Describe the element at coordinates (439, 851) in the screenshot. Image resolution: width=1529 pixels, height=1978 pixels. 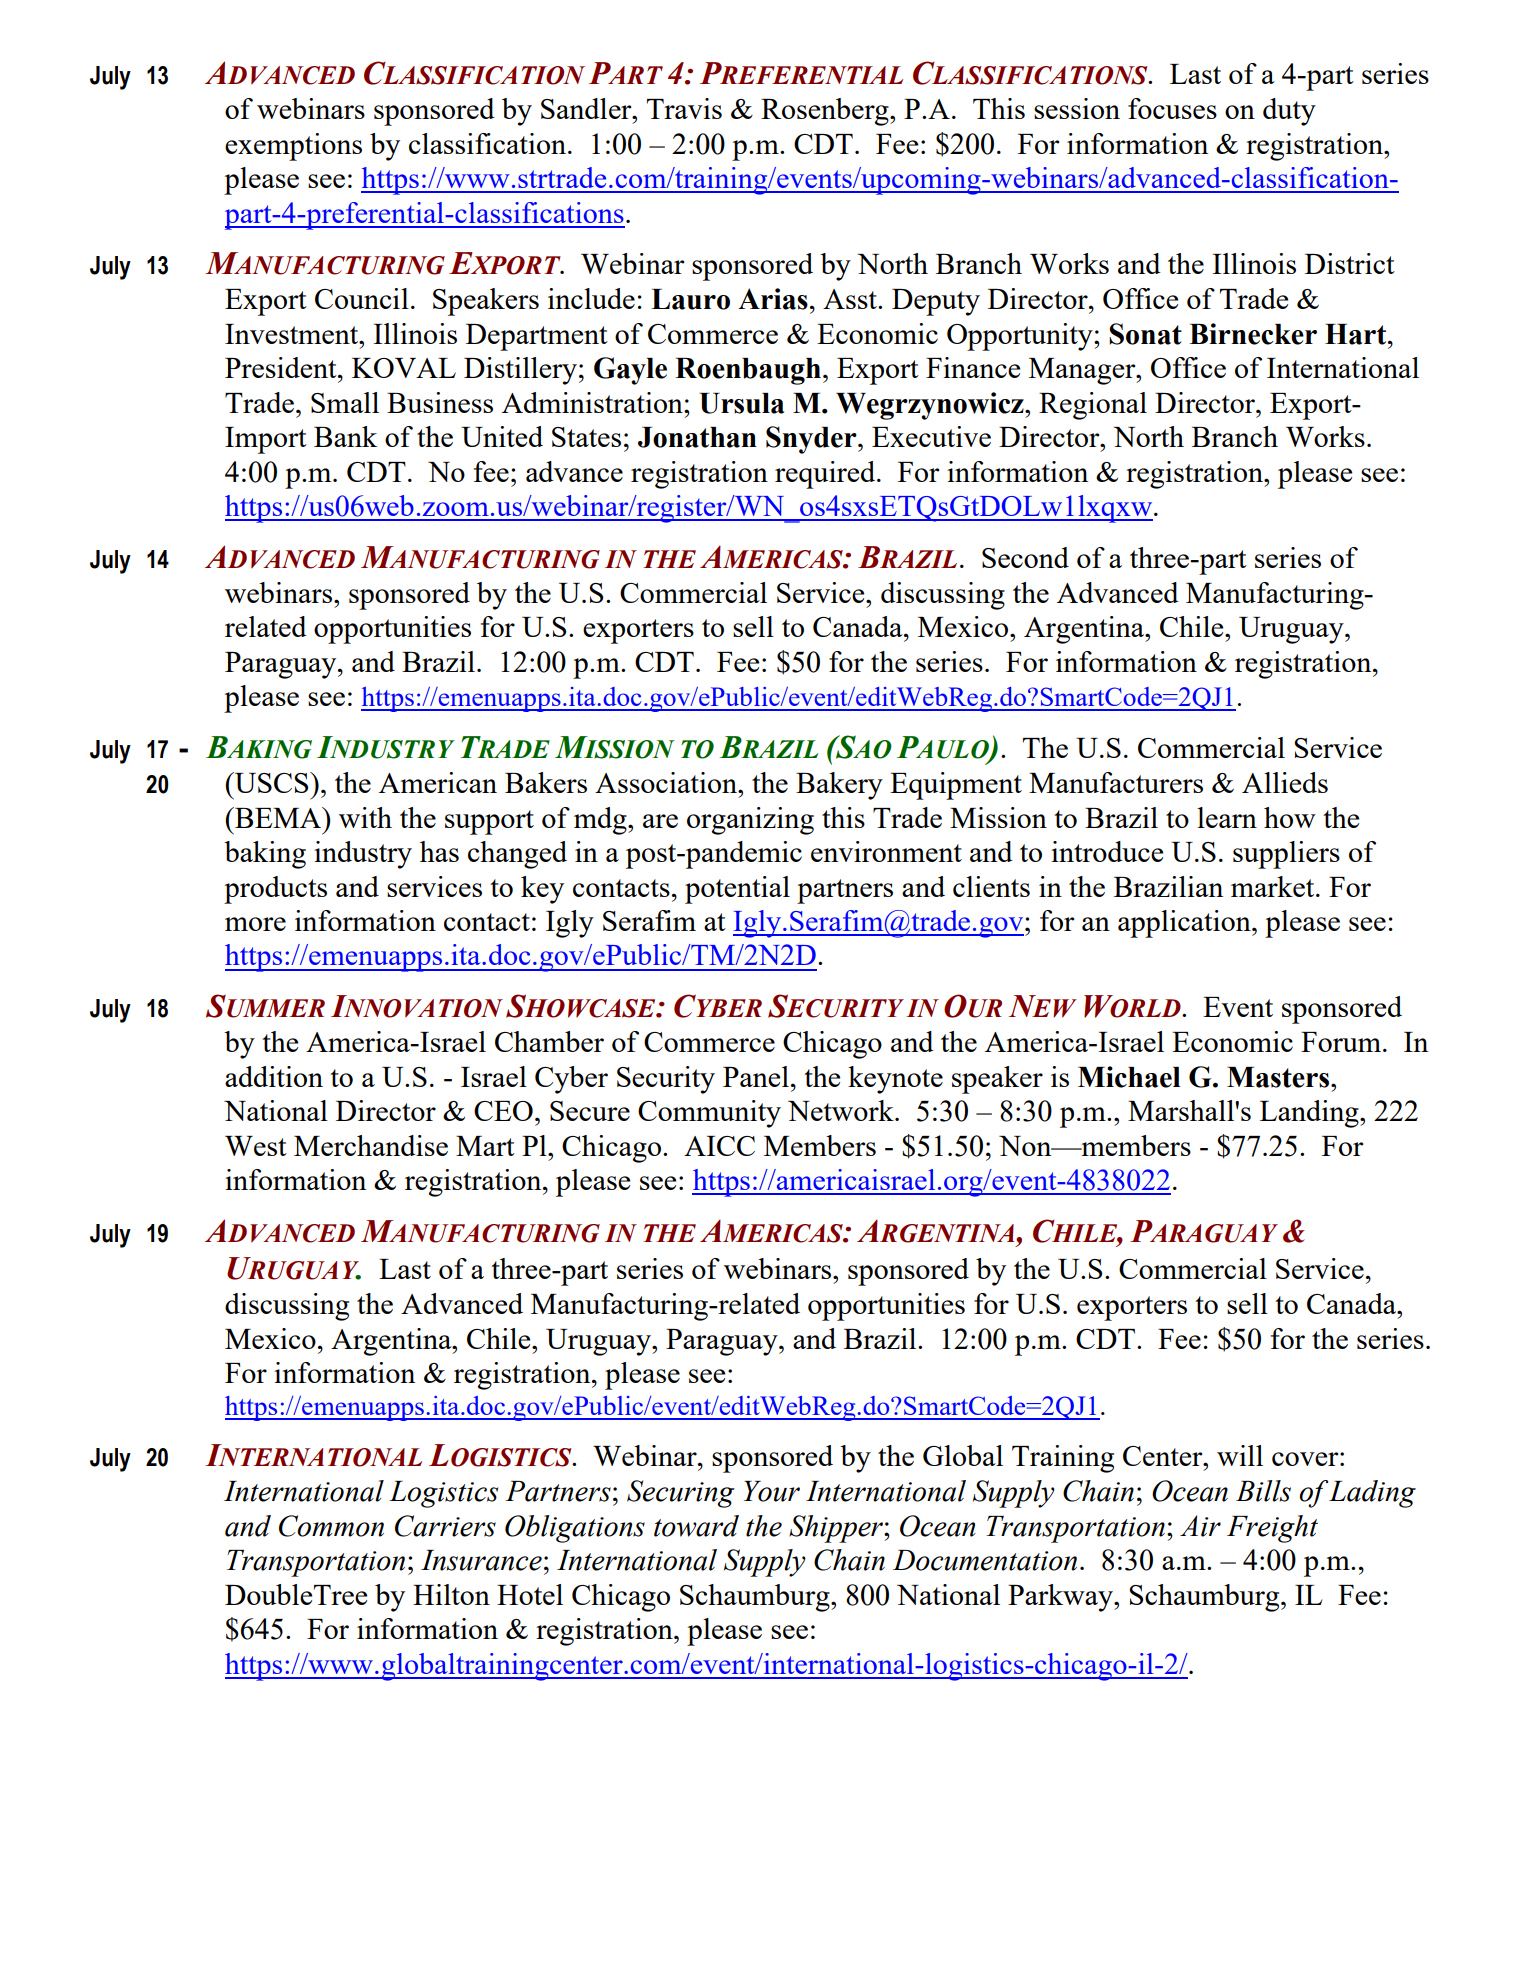
I see `has` at that location.
